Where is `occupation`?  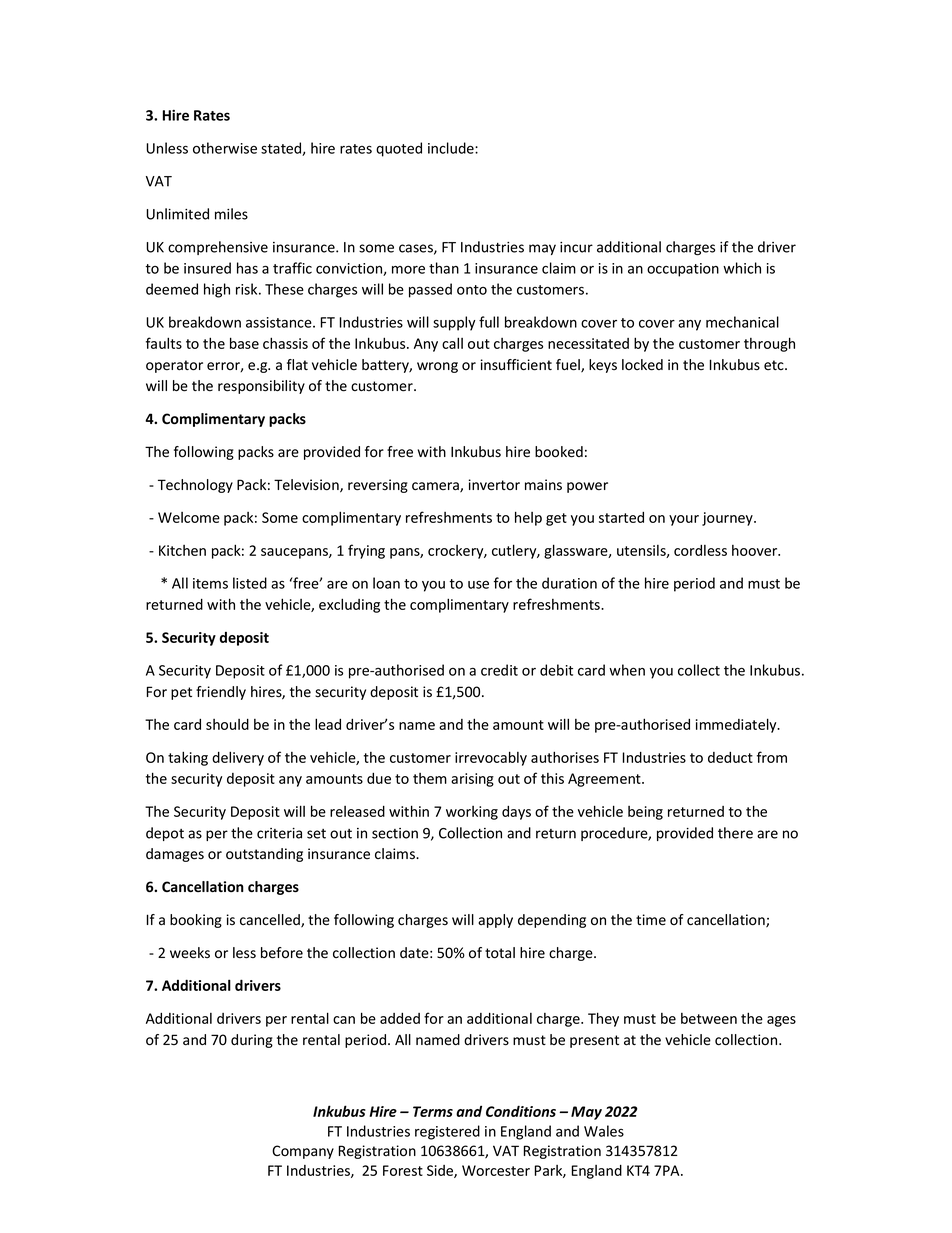
occupation is located at coordinates (683, 270).
